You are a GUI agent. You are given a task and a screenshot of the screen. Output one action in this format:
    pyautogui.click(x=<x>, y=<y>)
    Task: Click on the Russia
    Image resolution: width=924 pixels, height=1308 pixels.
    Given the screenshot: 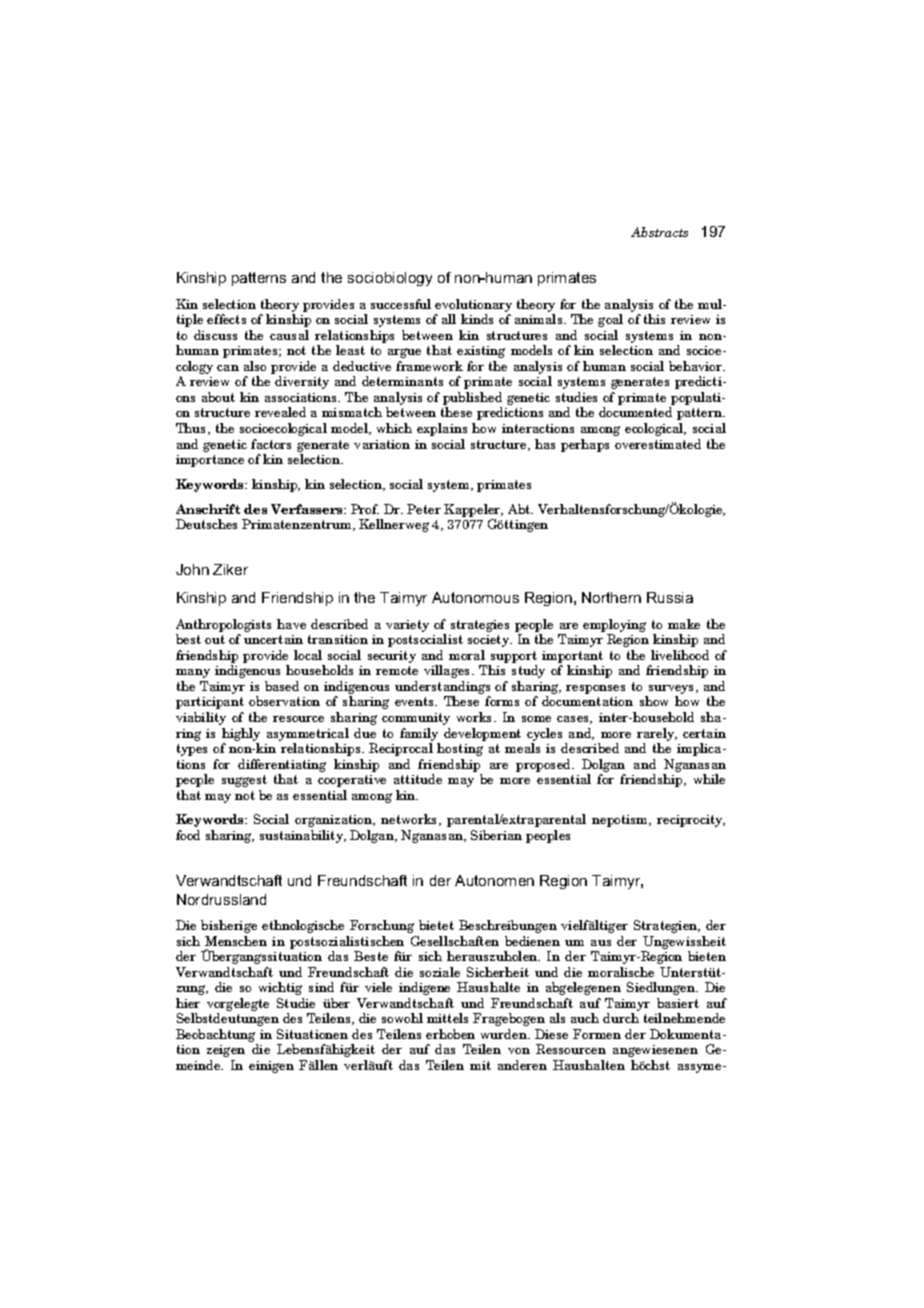 What is the action you would take?
    pyautogui.click(x=670, y=597)
